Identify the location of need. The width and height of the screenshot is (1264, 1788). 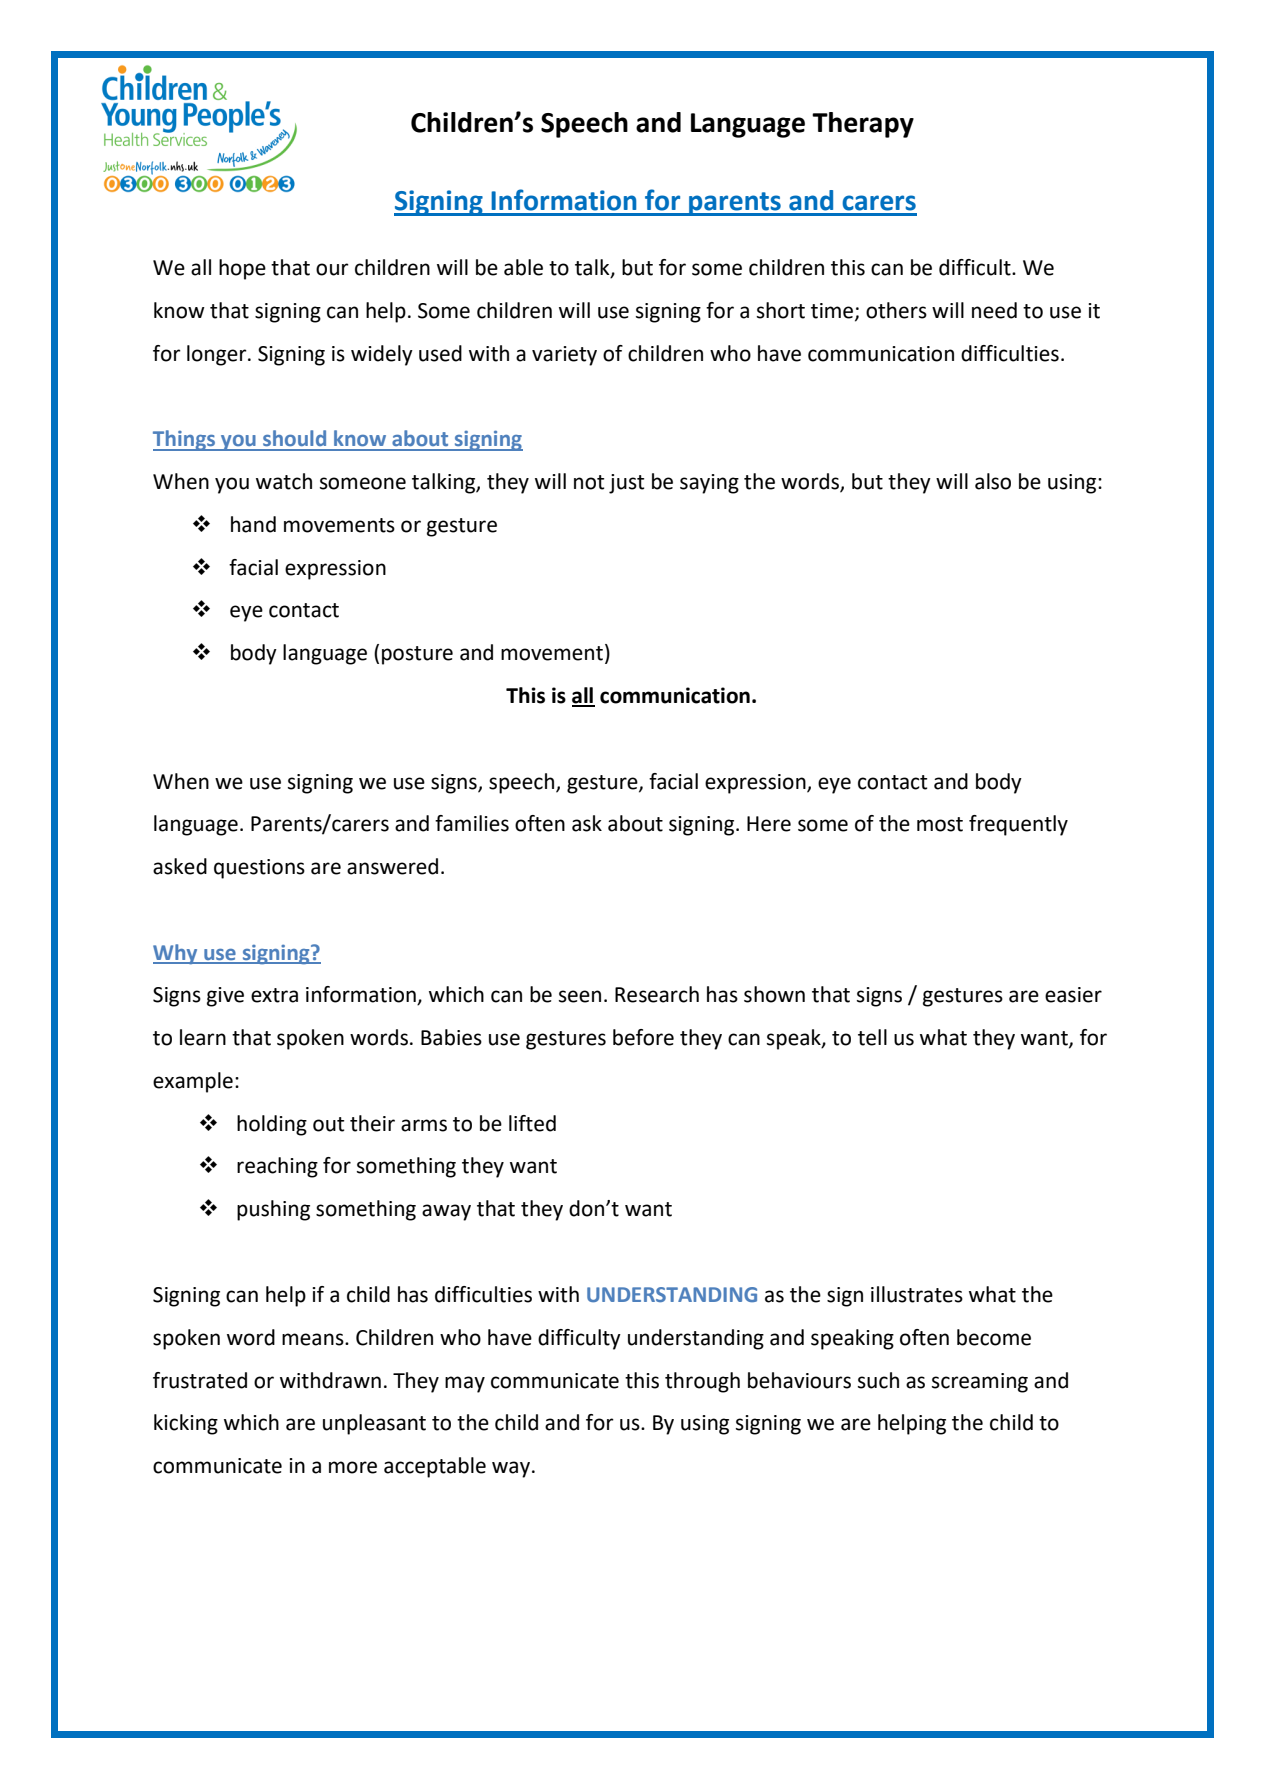
(994, 310).
